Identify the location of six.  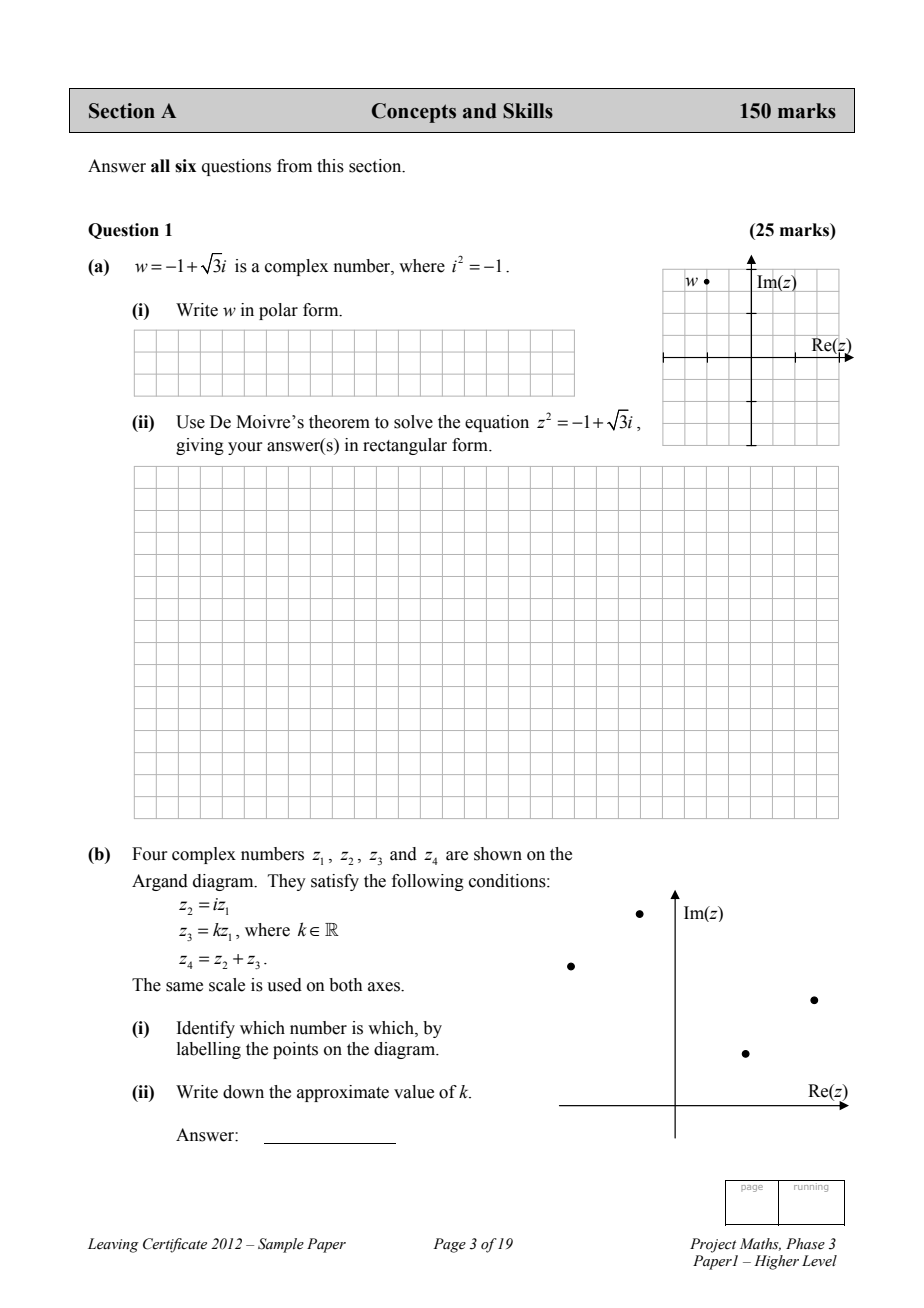
(185, 166).
